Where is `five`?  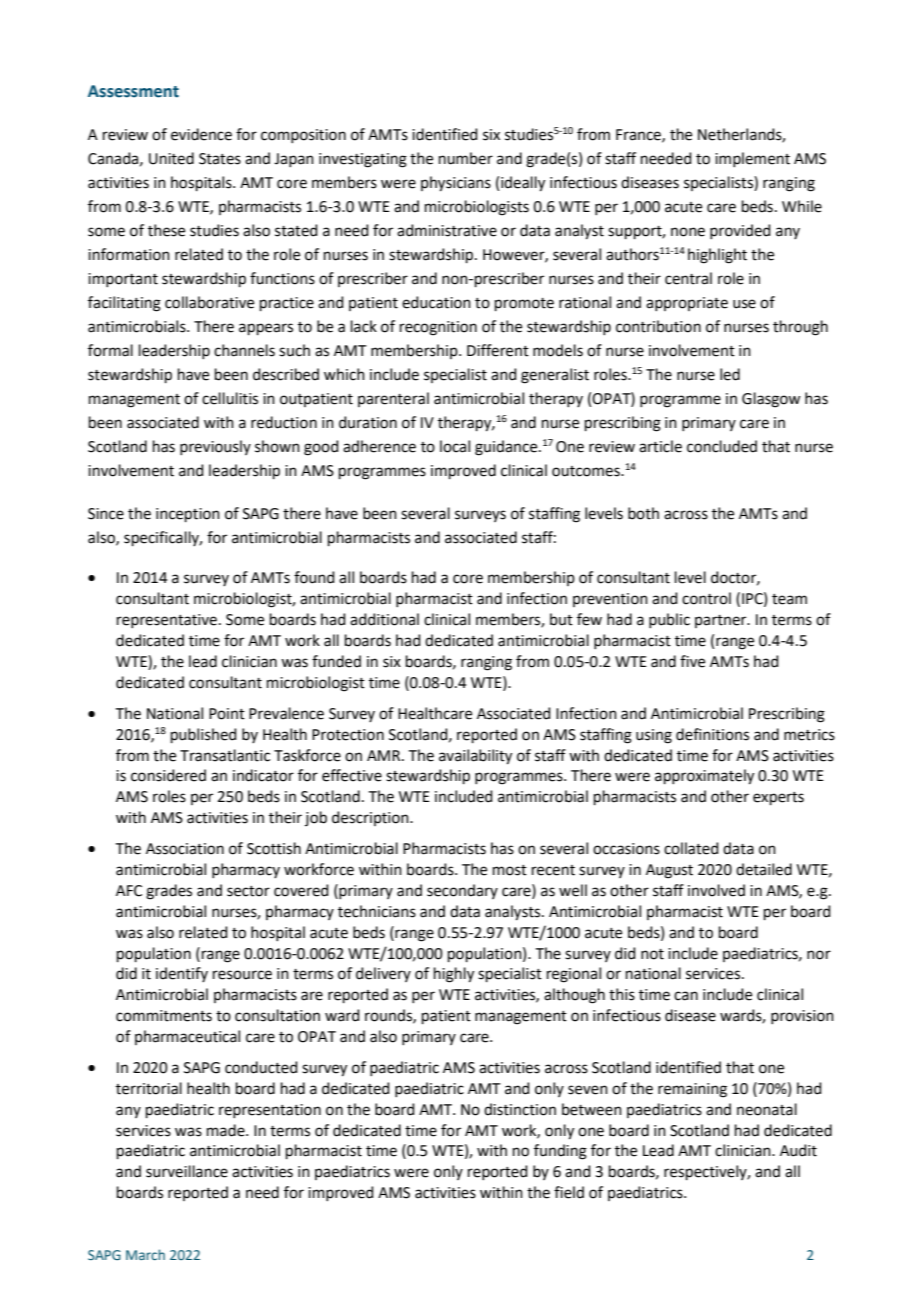 five is located at coordinates (692, 661).
